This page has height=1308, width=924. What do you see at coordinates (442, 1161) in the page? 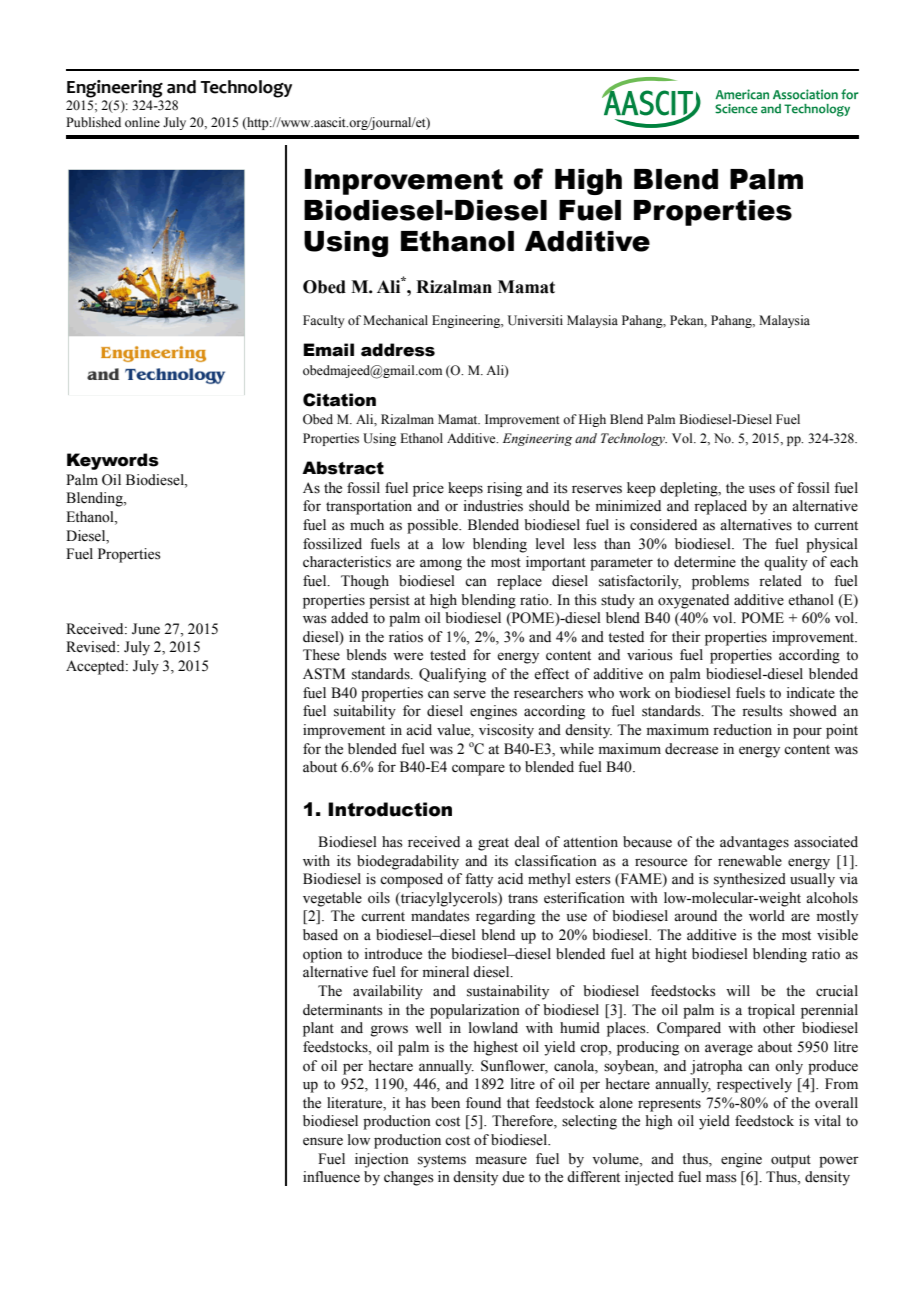
I see `systems` at bounding box center [442, 1161].
